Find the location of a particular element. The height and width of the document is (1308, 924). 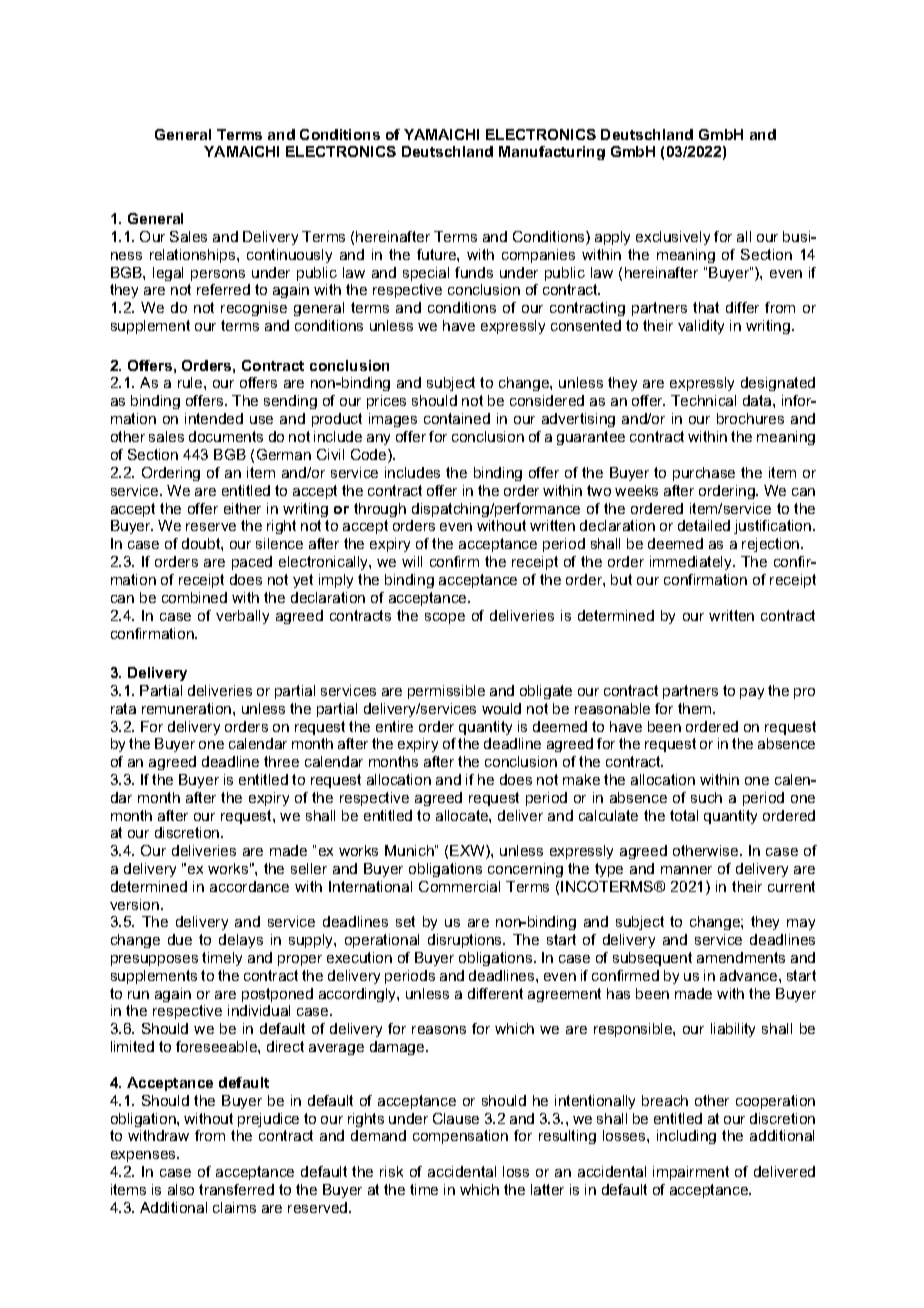

permissible is located at coordinates (446, 692).
